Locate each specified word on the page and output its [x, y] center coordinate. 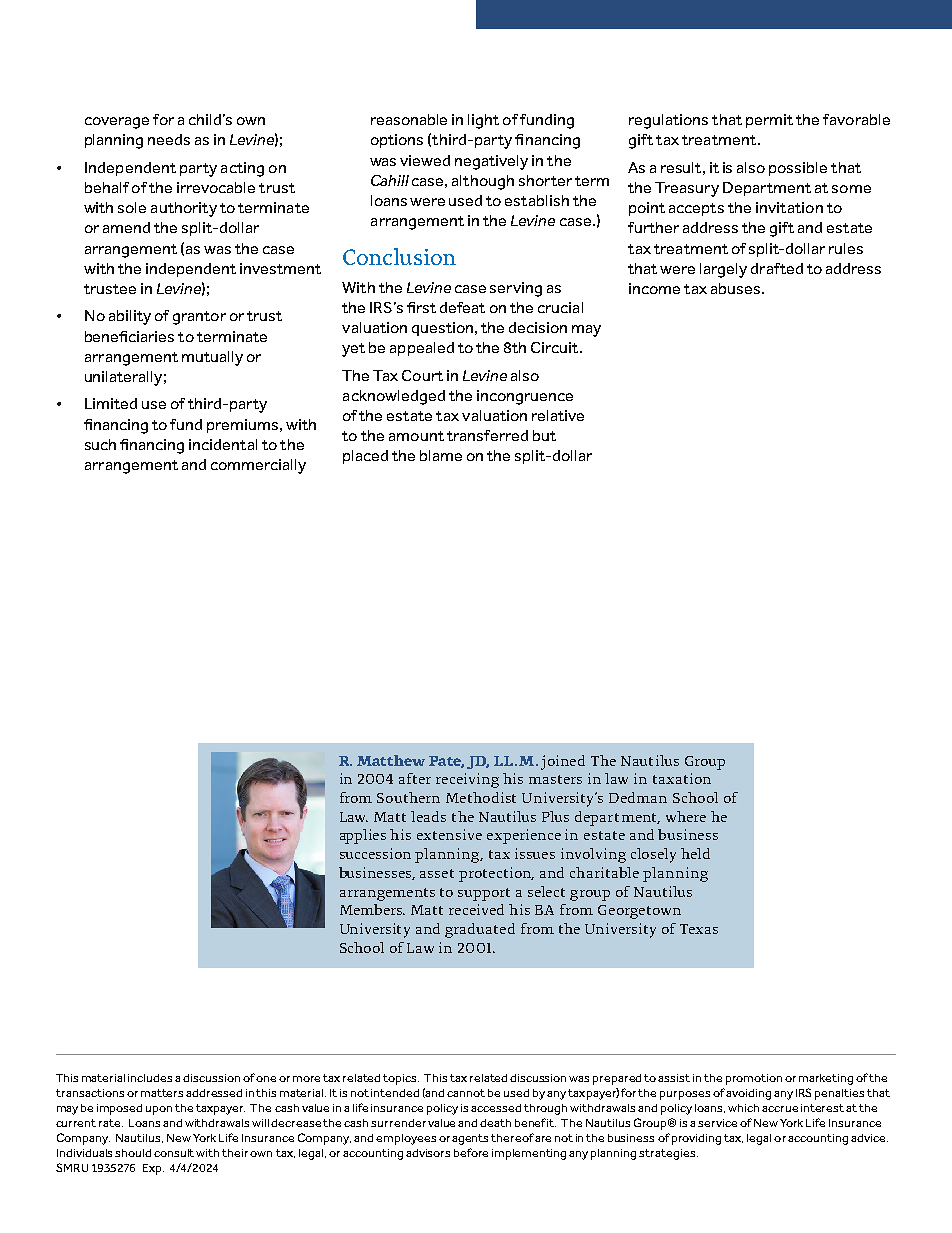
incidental [223, 444]
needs [169, 139]
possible [798, 169]
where [686, 816]
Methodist [481, 797]
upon [159, 1110]
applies [363, 836]
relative [558, 415]
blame [441, 455]
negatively [491, 162]
